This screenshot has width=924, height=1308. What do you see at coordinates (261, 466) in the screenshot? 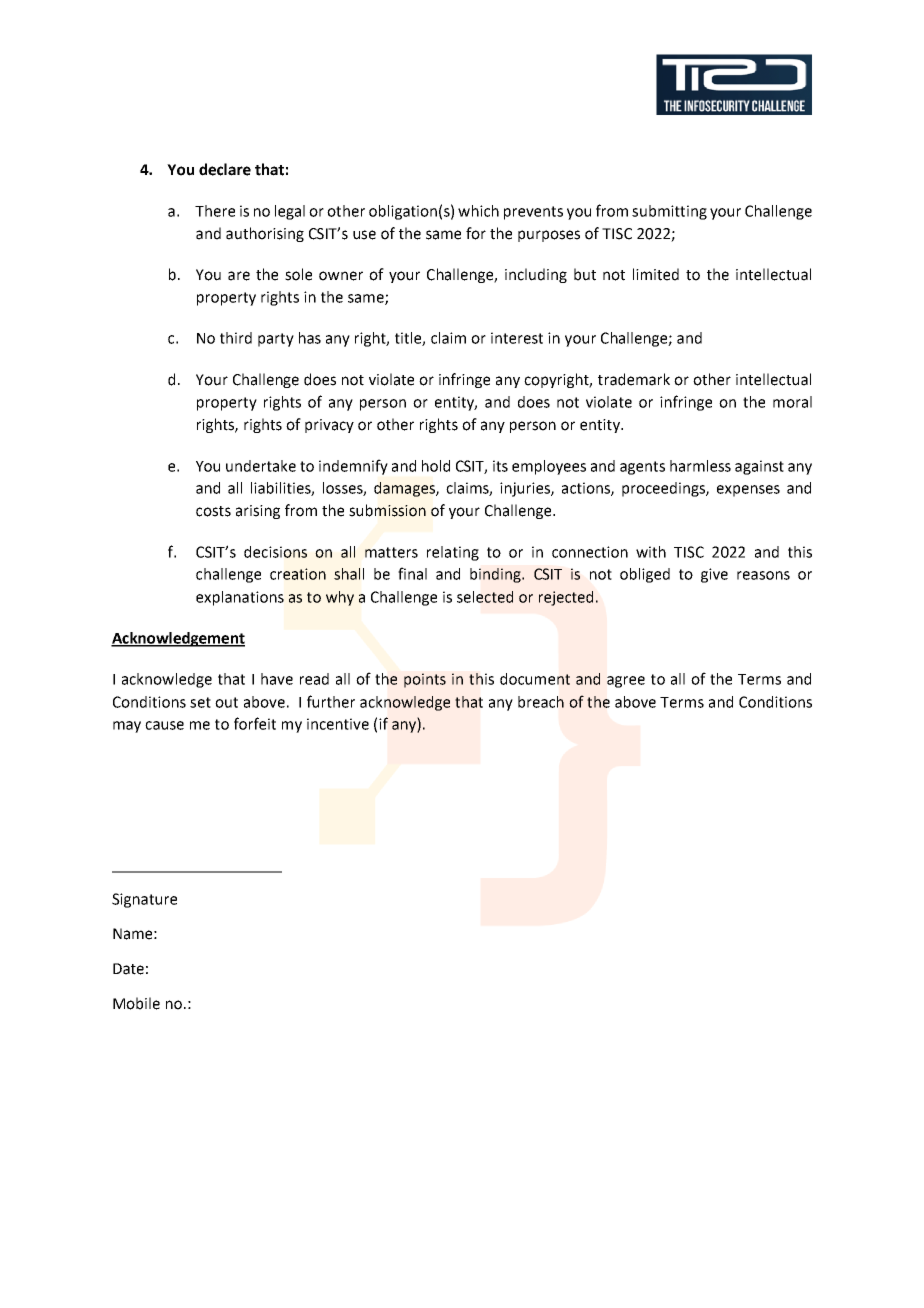
I see `undertake` at bounding box center [261, 466].
